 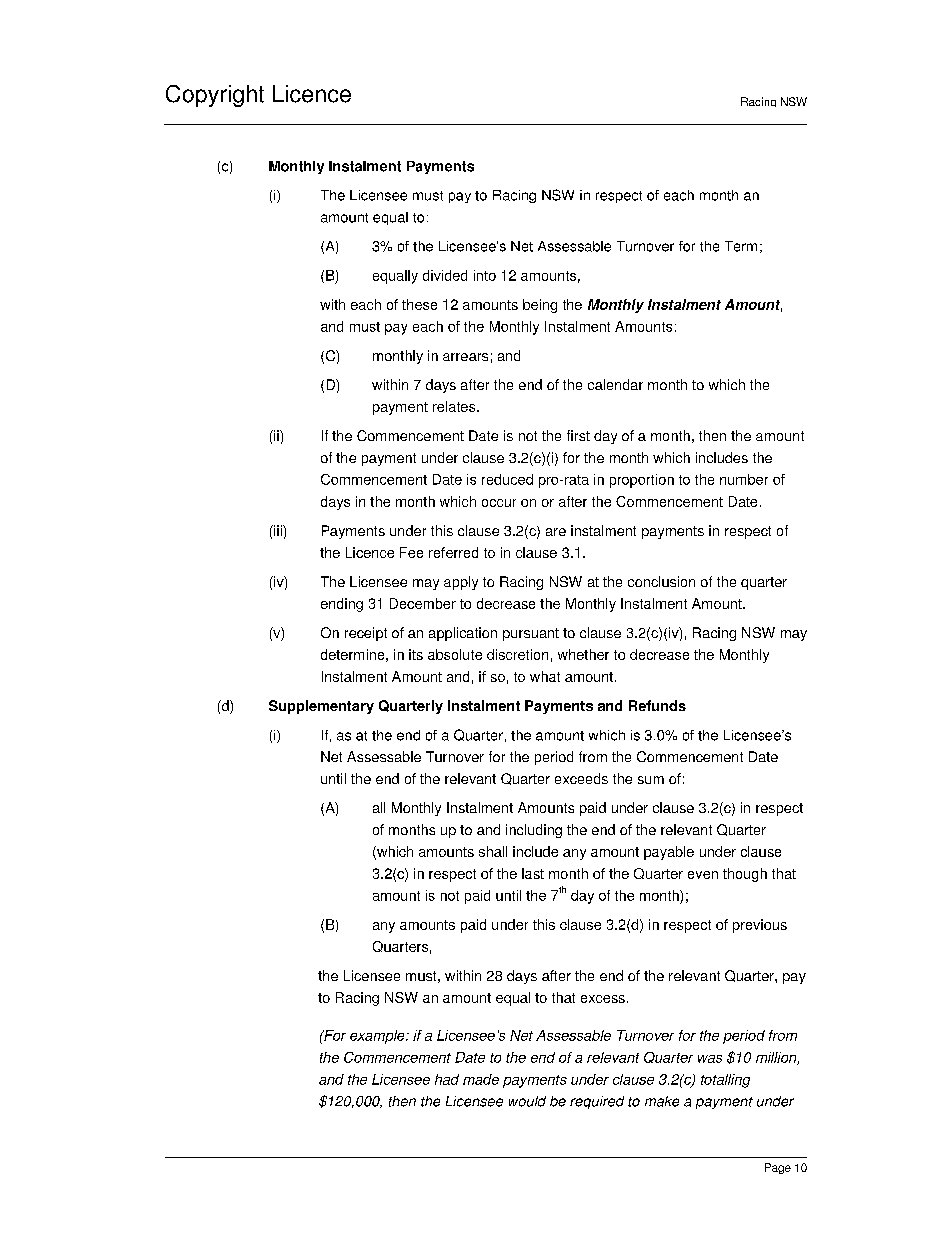 I want to click on number, so click(x=744, y=479).
